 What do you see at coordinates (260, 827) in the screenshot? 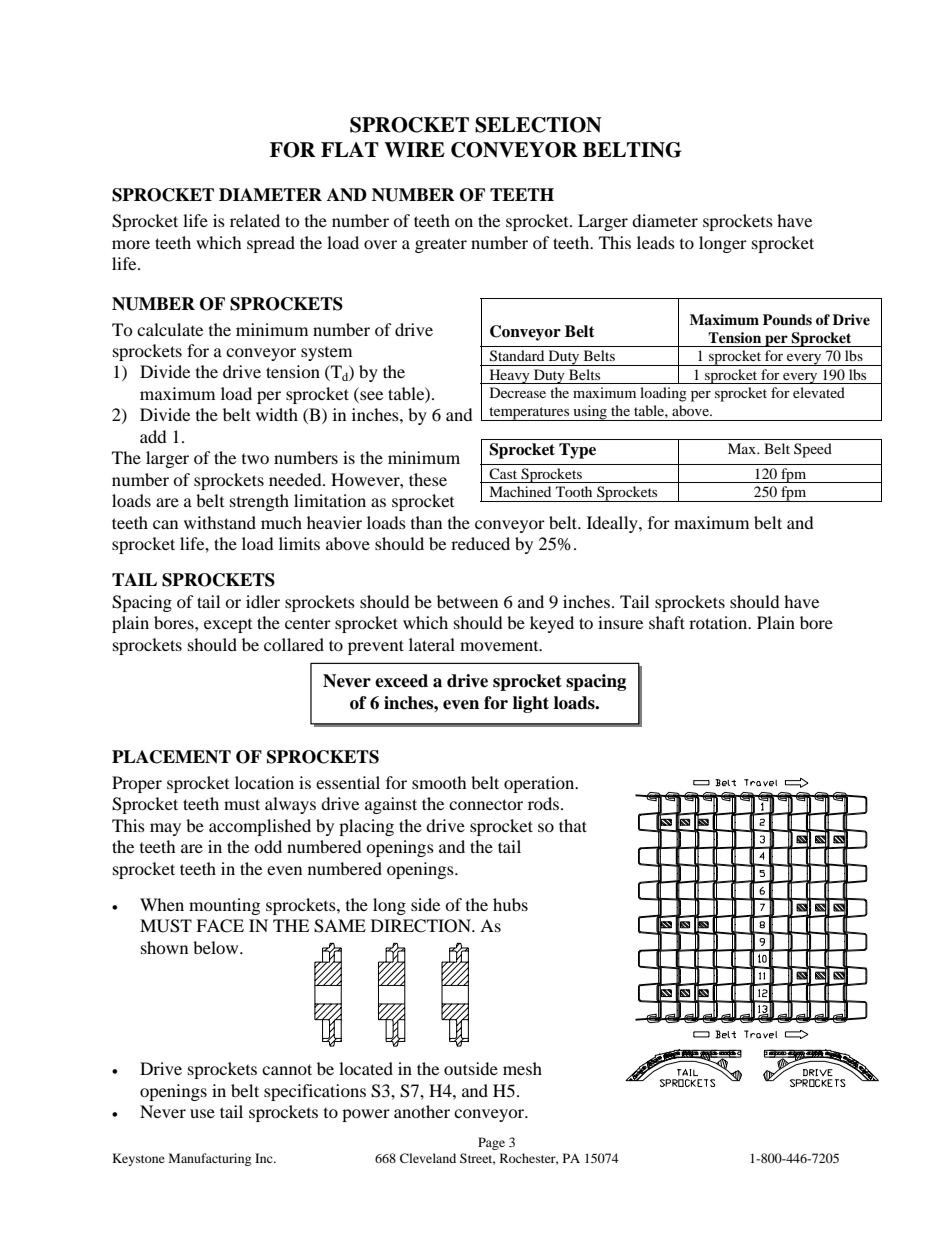
I see `accomplished` at bounding box center [260, 827].
